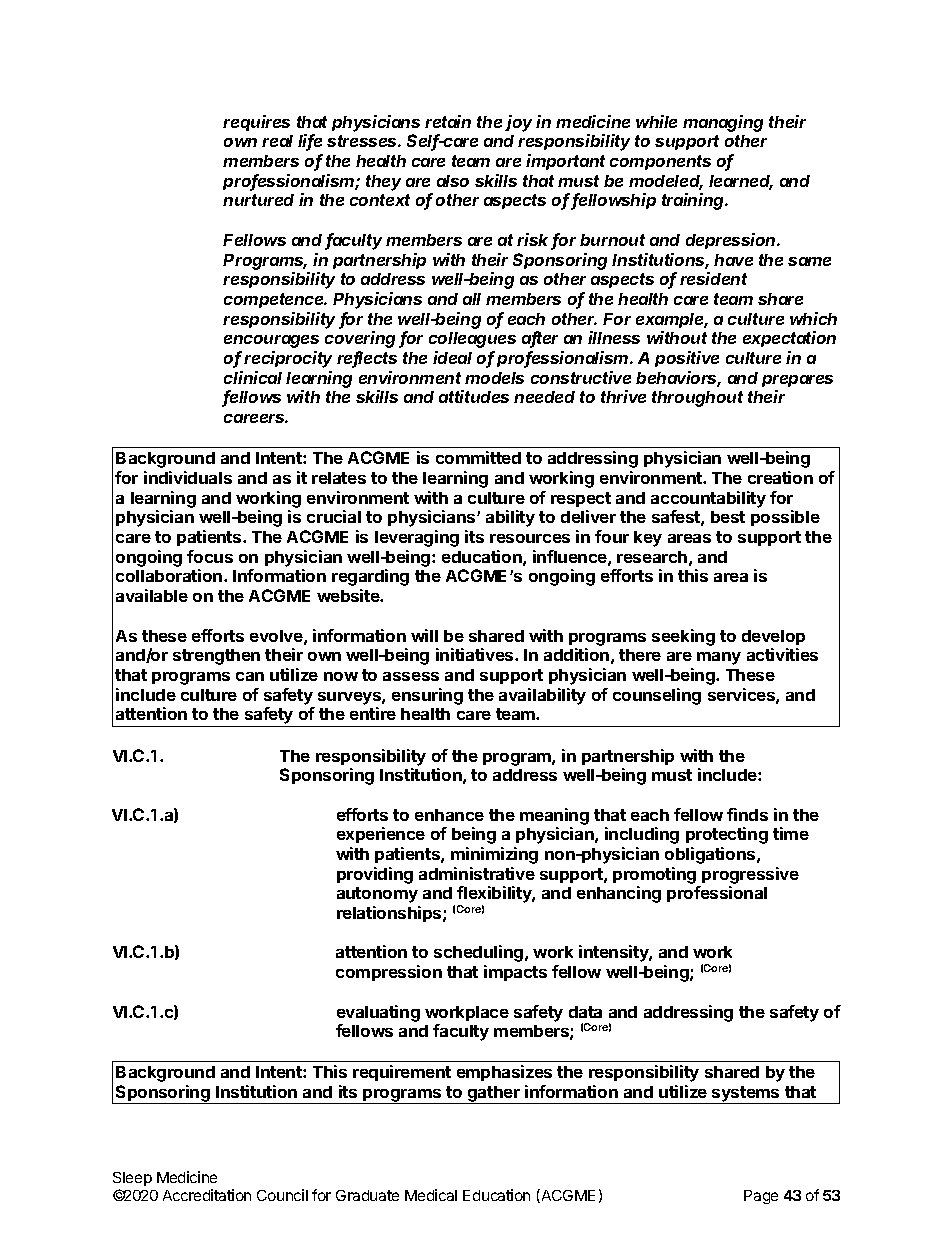 This screenshot has width=952, height=1233. I want to click on many, so click(719, 658).
